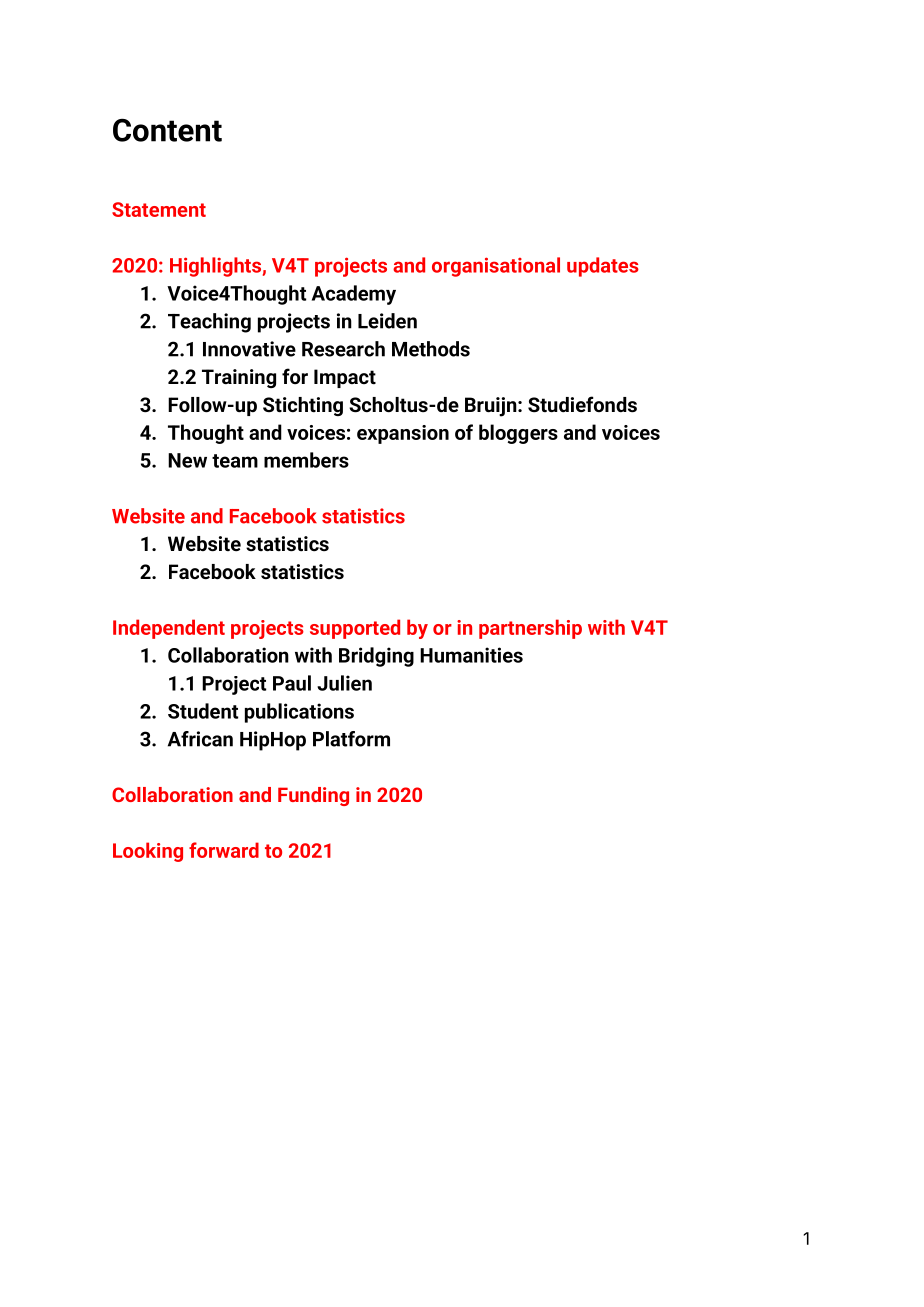 Image resolution: width=924 pixels, height=1307 pixels. I want to click on Academy, so click(354, 295).
